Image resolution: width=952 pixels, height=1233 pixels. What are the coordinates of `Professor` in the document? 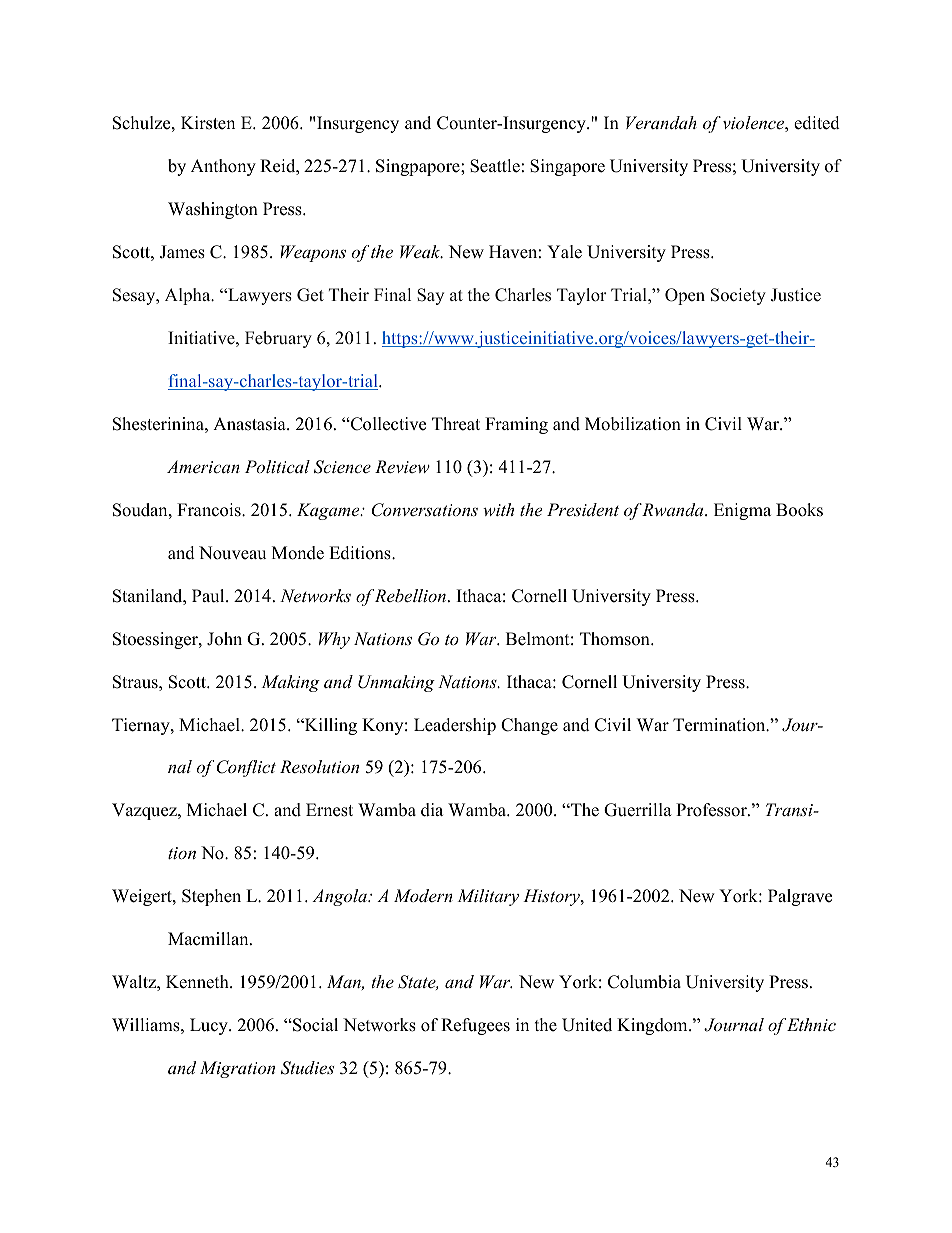 It's located at (712, 810).
